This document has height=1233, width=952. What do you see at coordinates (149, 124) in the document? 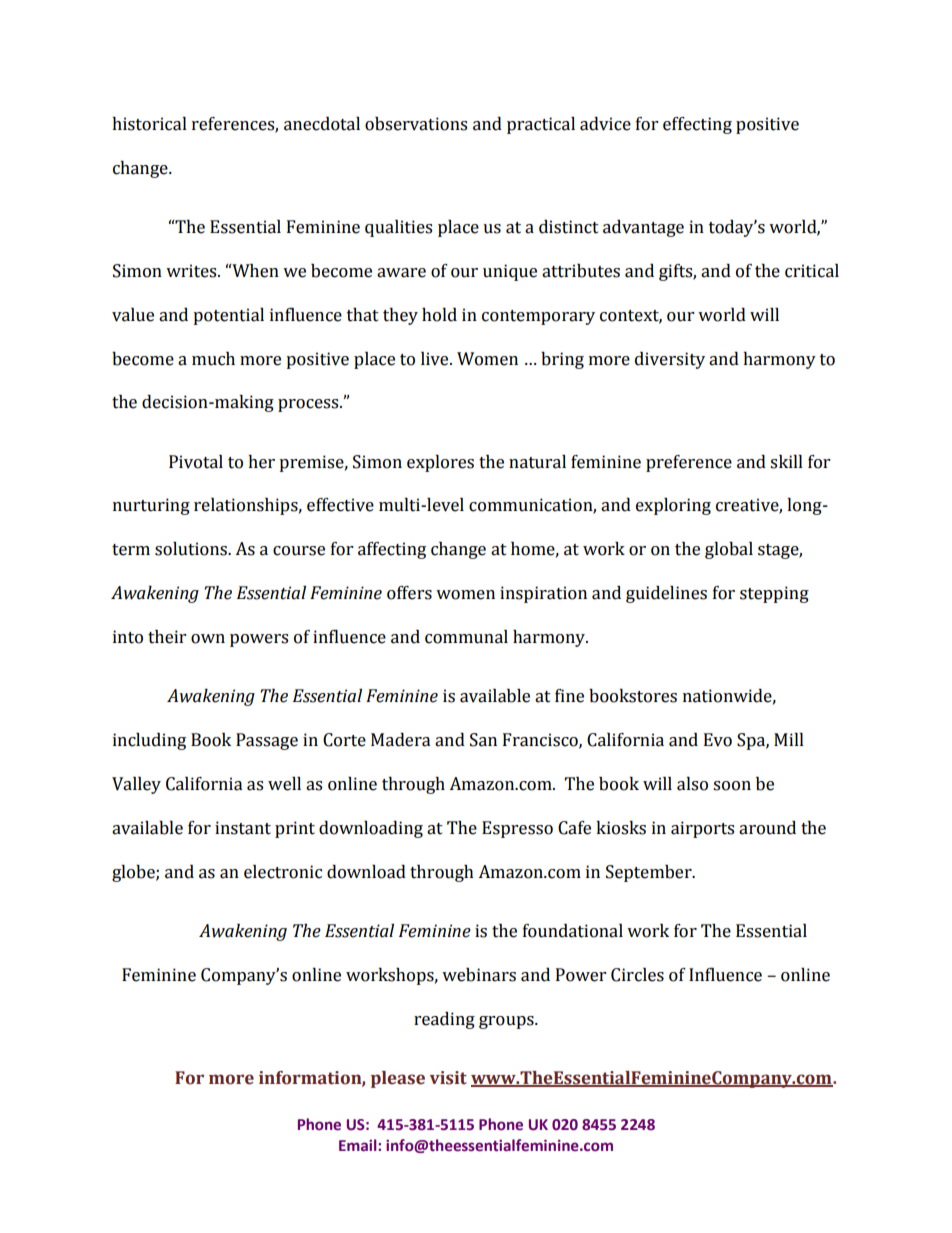
I see `historical` at bounding box center [149, 124].
